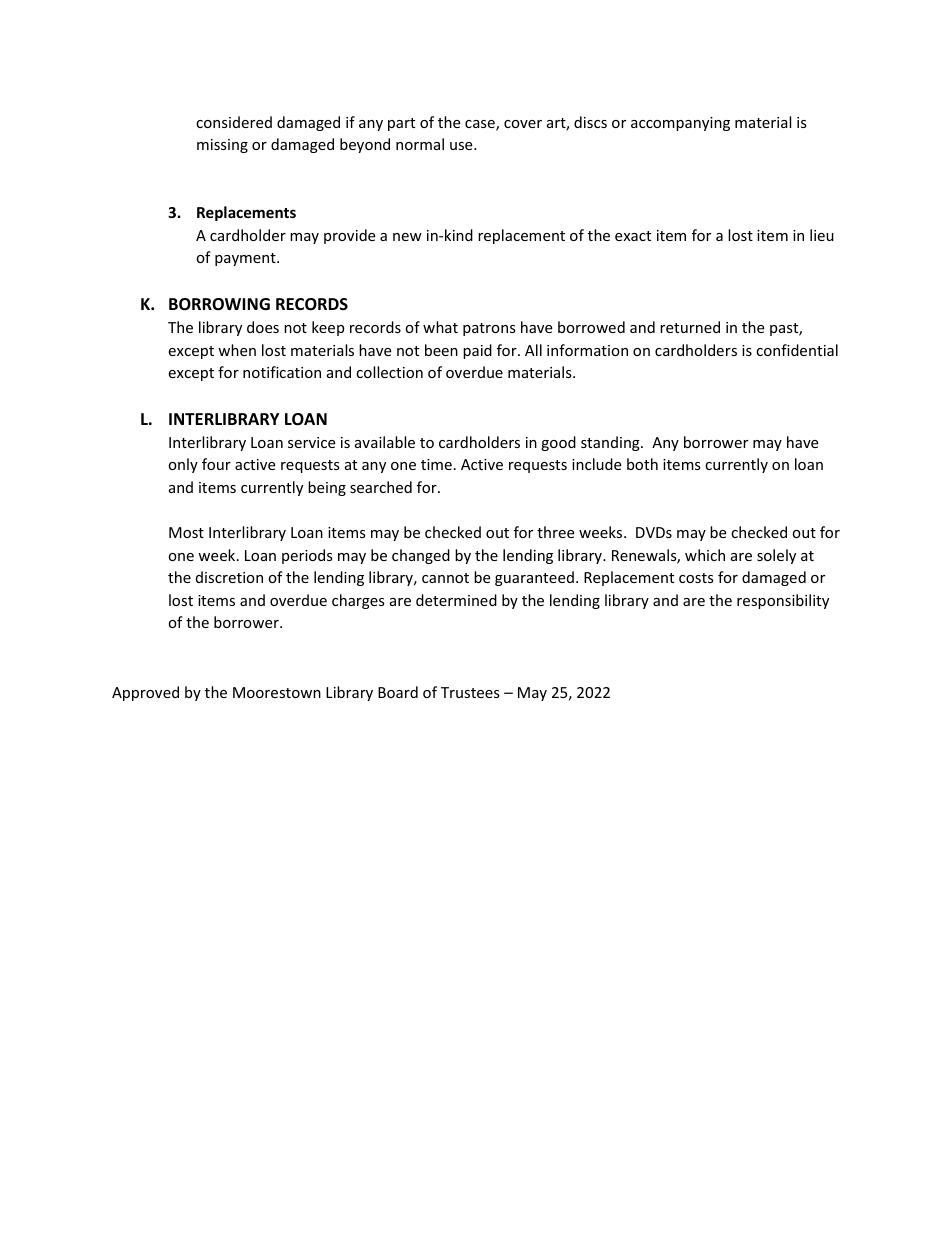  Describe the element at coordinates (222, 146) in the page. I see `missing` at that location.
